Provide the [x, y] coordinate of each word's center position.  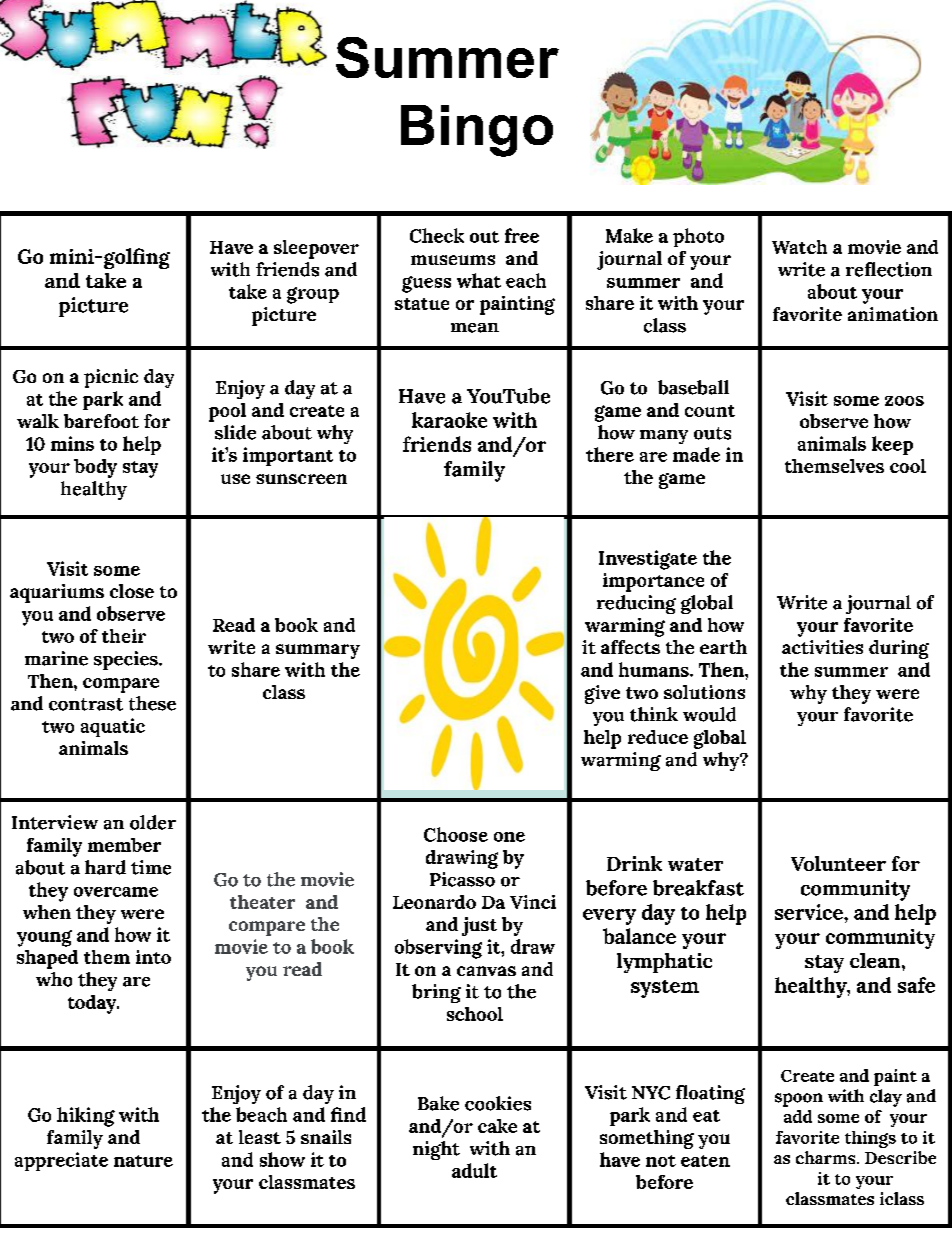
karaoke [449, 420]
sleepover [316, 249]
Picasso [462, 879]
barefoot [101, 421]
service [810, 912]
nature [143, 1161]
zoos [904, 401]
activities [822, 647]
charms [827, 1157]
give [602, 694]
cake [497, 1126]
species [127, 660]
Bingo [477, 131]
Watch [799, 247]
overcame [116, 892]
